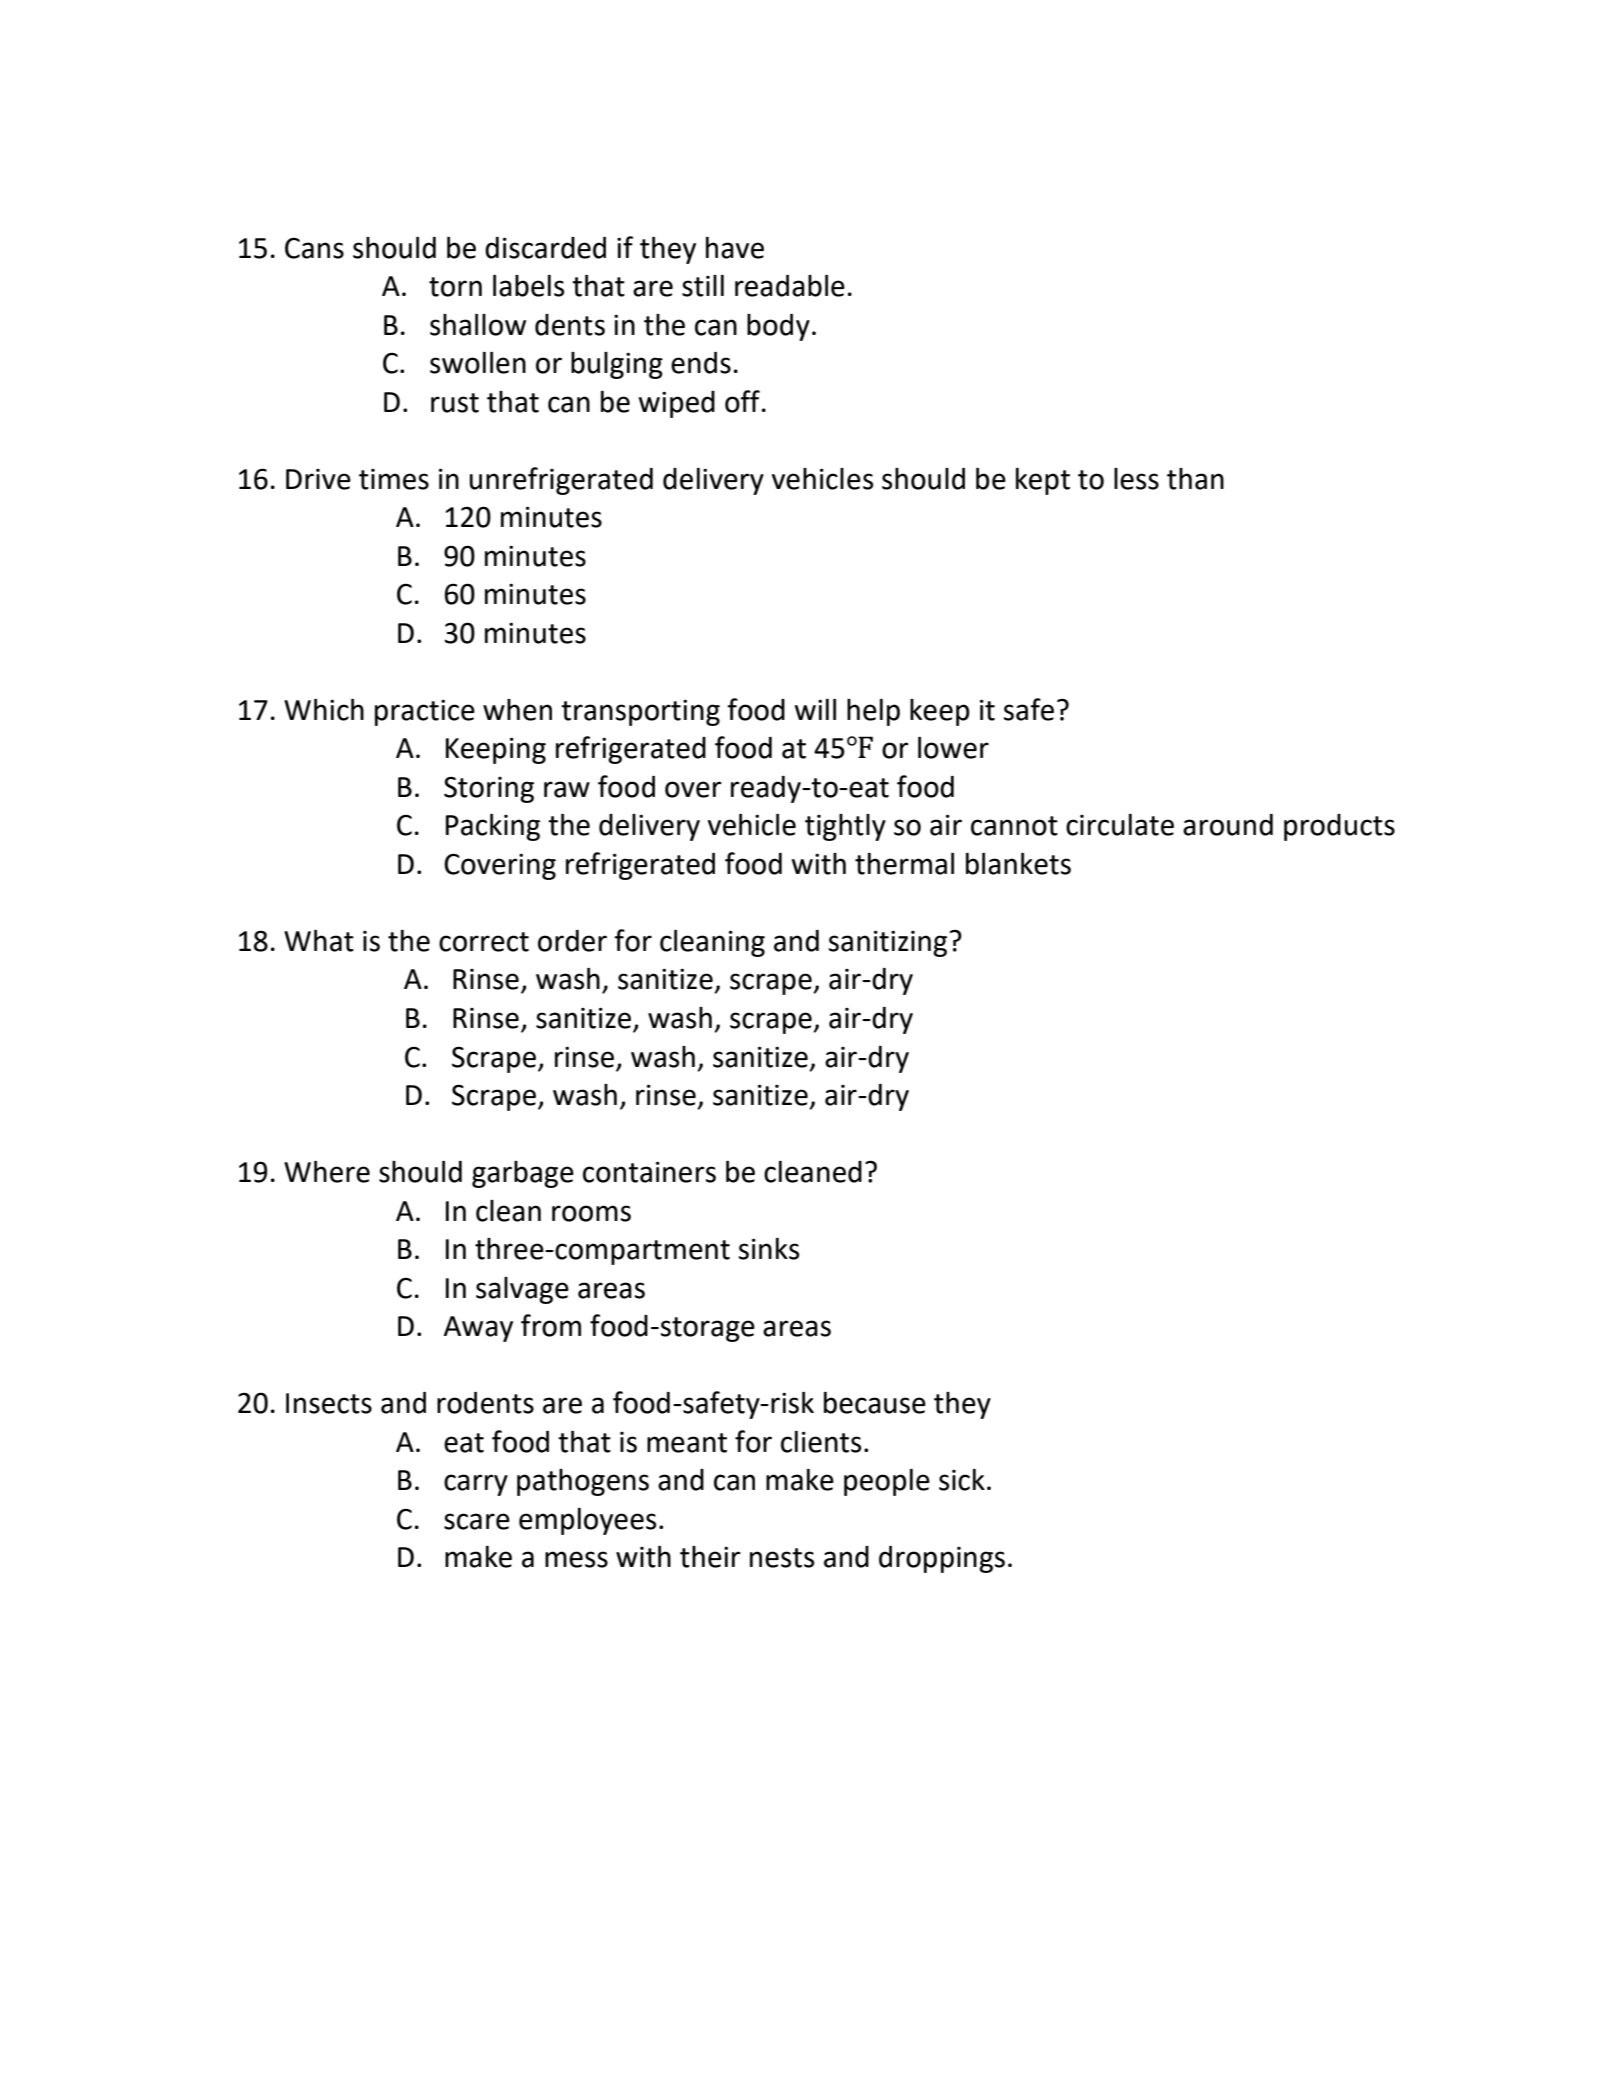  What do you see at coordinates (523, 1174) in the screenshot?
I see `garbage` at bounding box center [523, 1174].
